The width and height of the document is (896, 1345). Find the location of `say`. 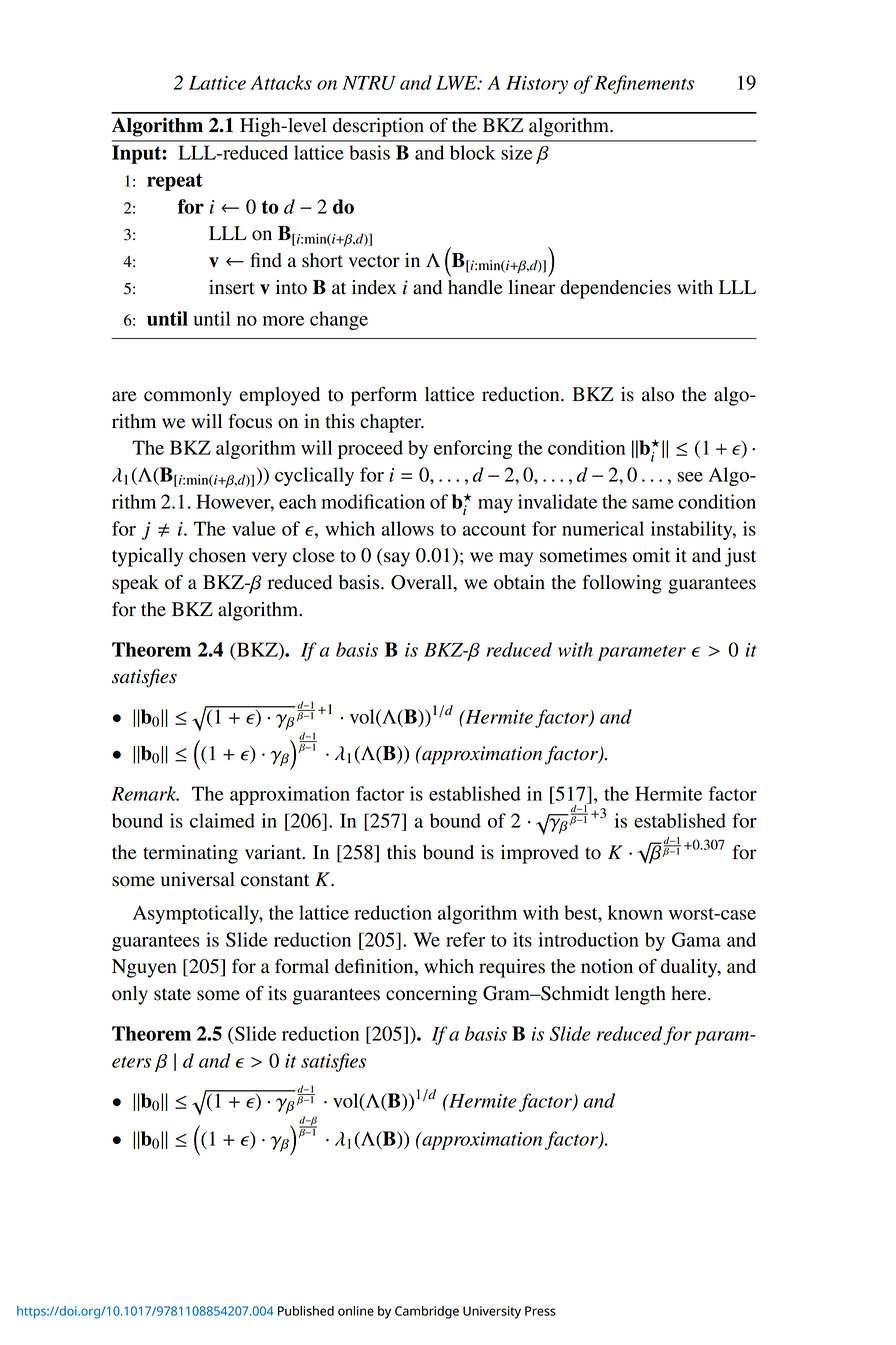

say is located at coordinates (396, 559).
